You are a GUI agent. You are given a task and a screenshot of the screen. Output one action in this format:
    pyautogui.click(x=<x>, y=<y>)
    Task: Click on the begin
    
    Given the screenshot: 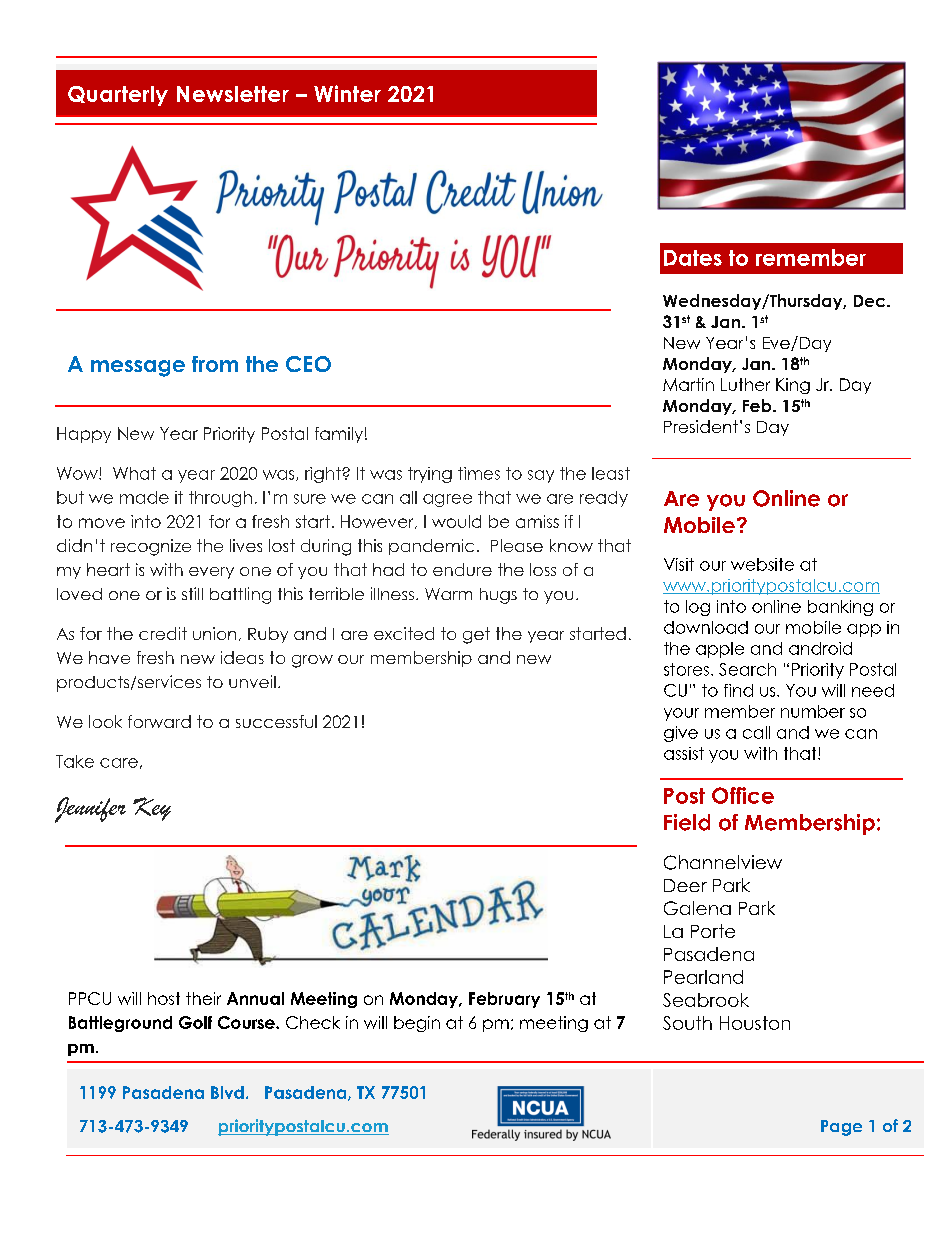 What is the action you would take?
    pyautogui.click(x=417, y=1024)
